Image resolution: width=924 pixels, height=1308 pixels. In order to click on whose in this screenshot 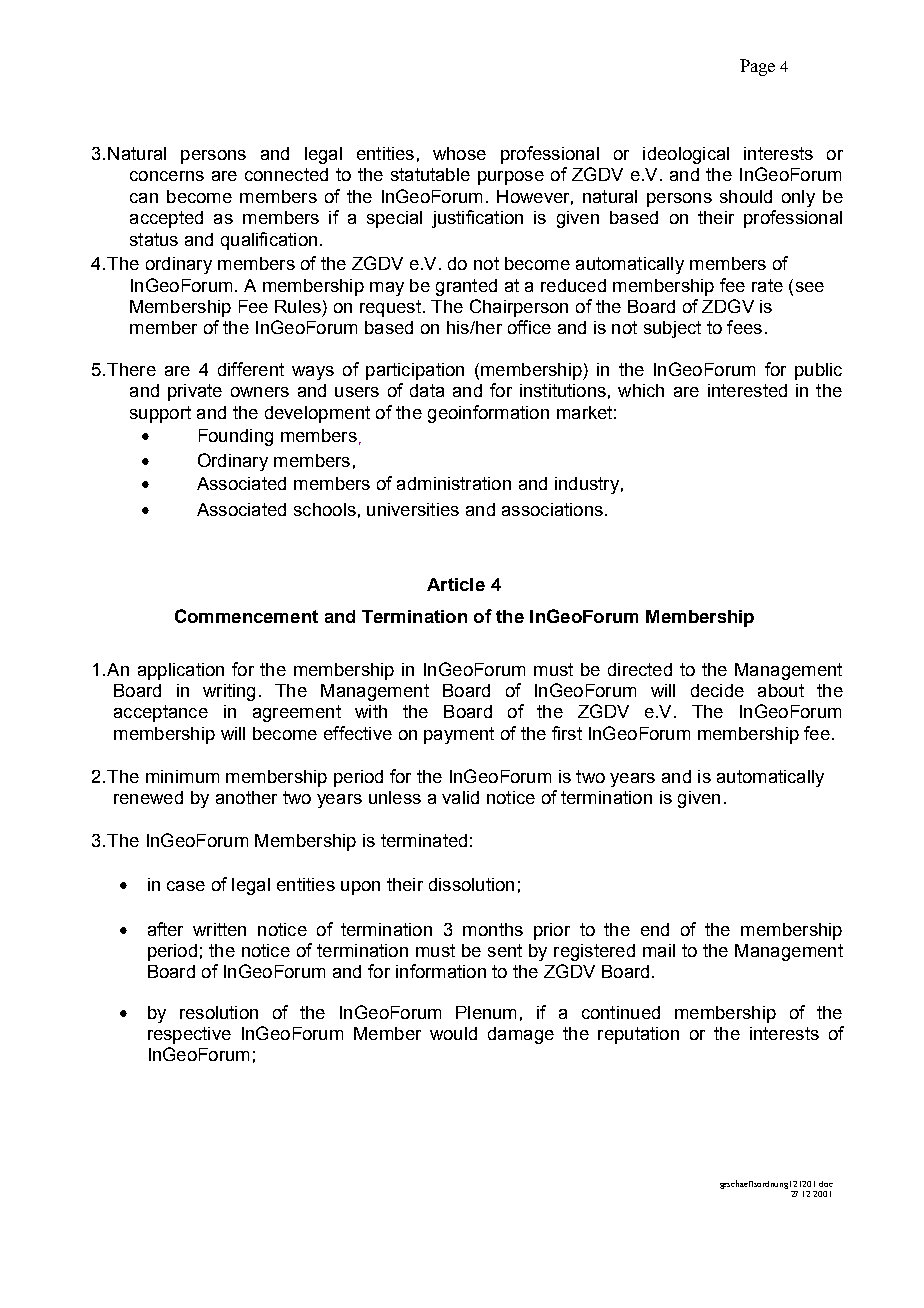, I will do `click(459, 153)`.
